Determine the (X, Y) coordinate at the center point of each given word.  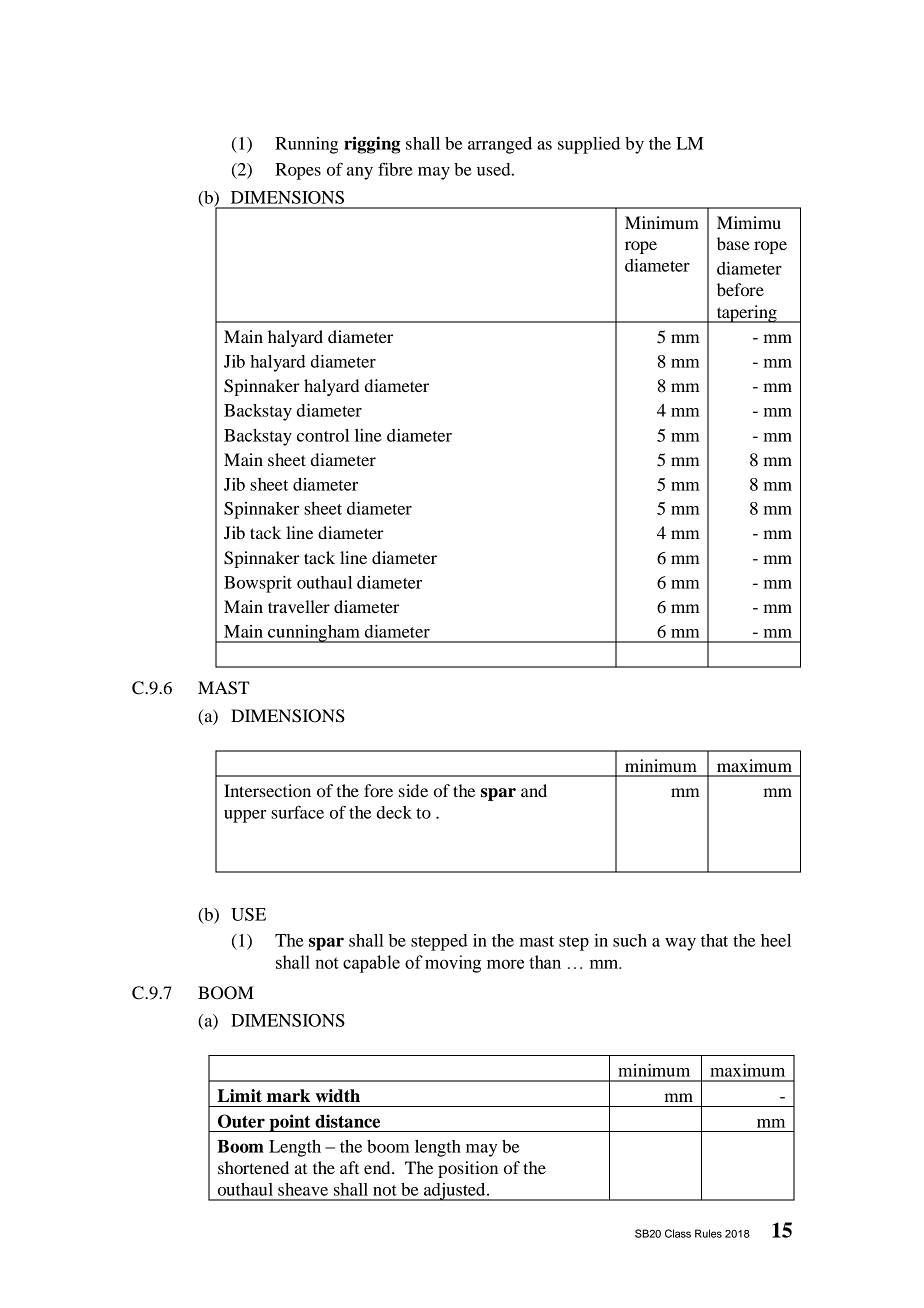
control (323, 435)
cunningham (314, 634)
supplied (589, 145)
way (680, 944)
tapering (746, 314)
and (534, 790)
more (505, 964)
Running (306, 145)
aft (349, 1167)
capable (371, 964)
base (733, 243)
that (714, 940)
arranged (500, 145)
